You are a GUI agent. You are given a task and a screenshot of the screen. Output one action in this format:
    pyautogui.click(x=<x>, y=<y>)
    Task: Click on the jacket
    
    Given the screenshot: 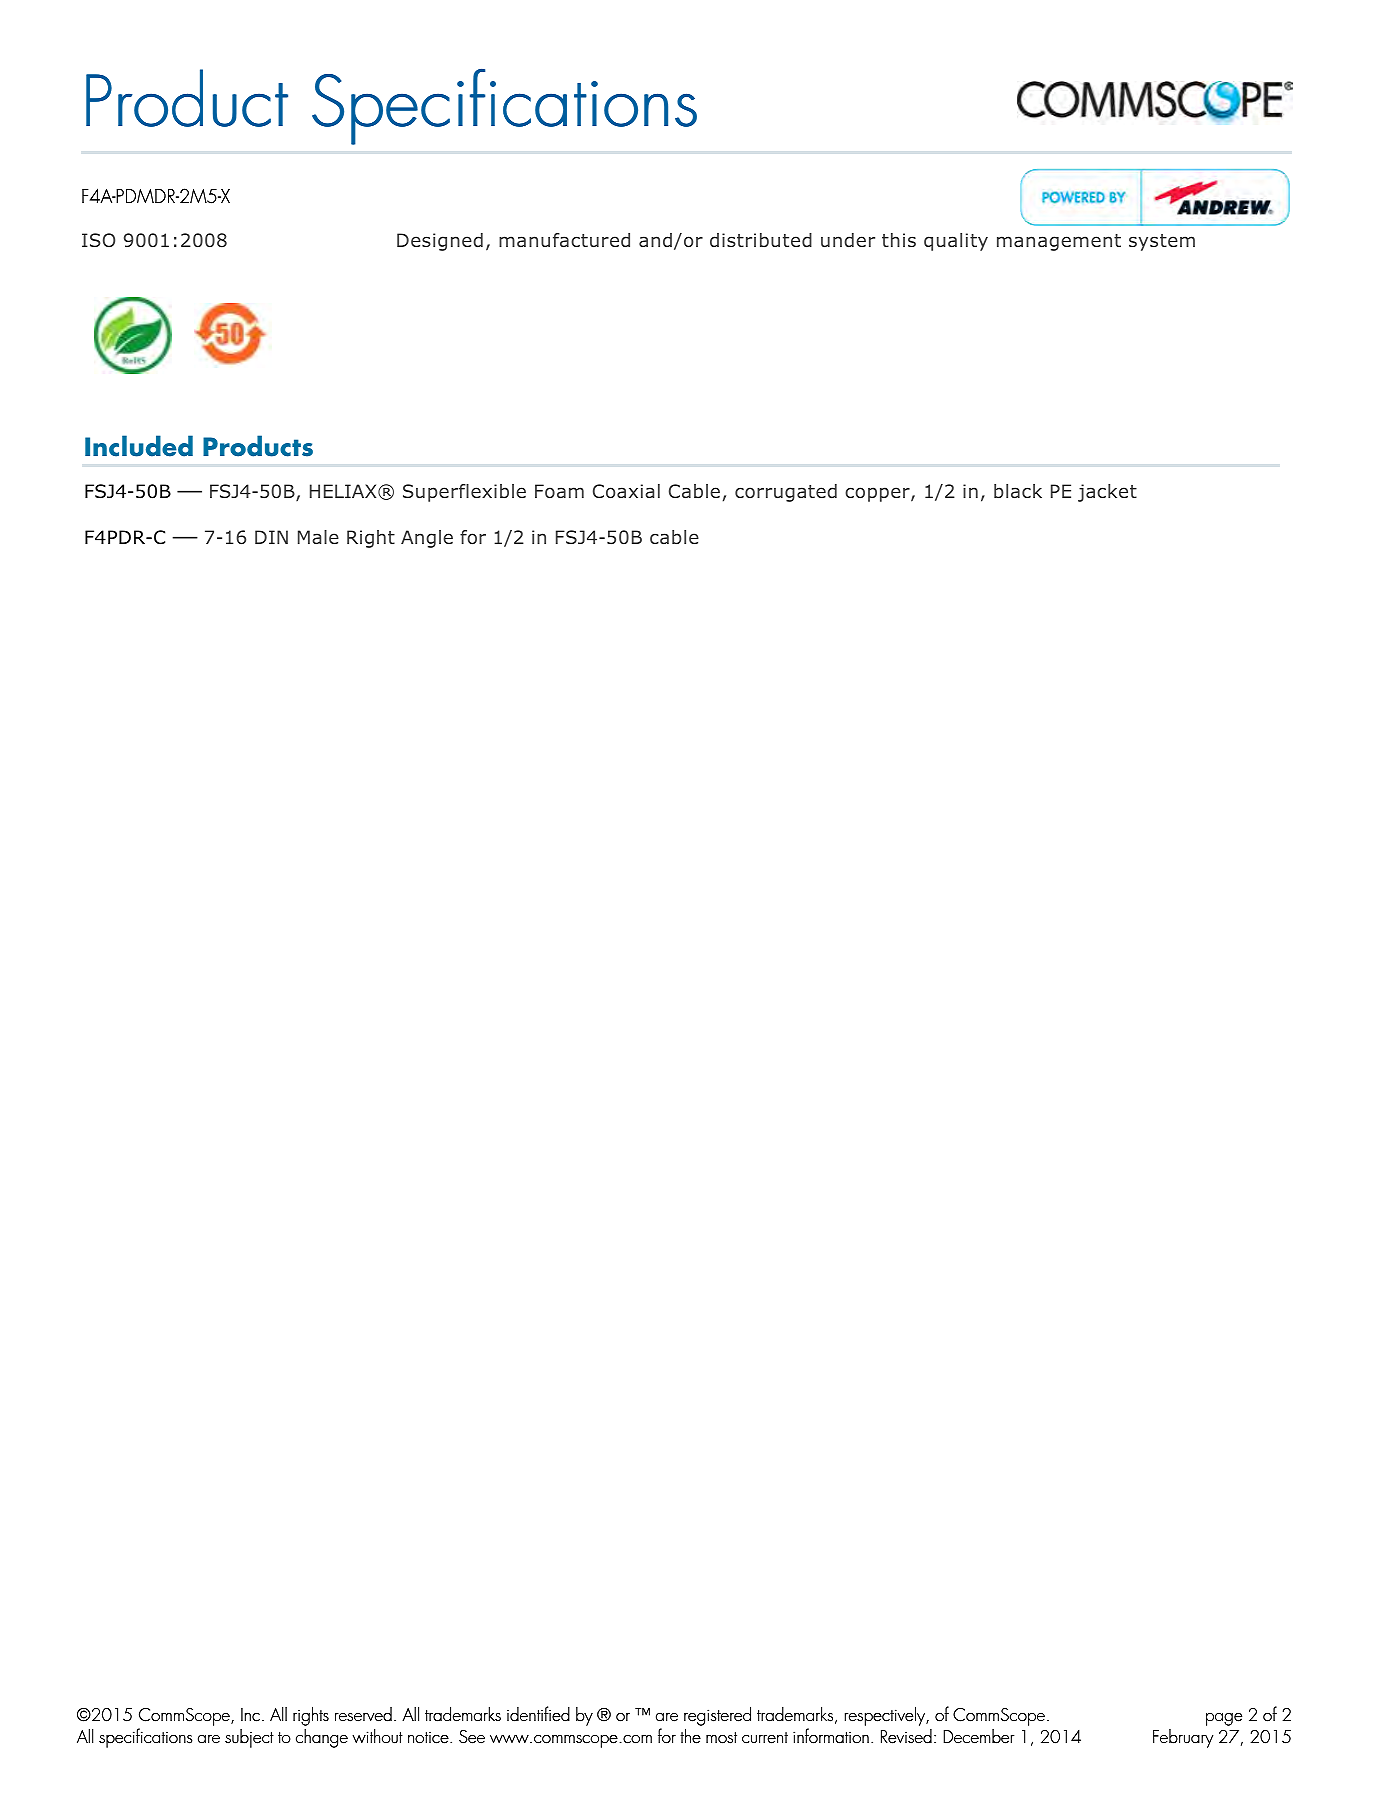 What is the action you would take?
    pyautogui.click(x=1107, y=493)
